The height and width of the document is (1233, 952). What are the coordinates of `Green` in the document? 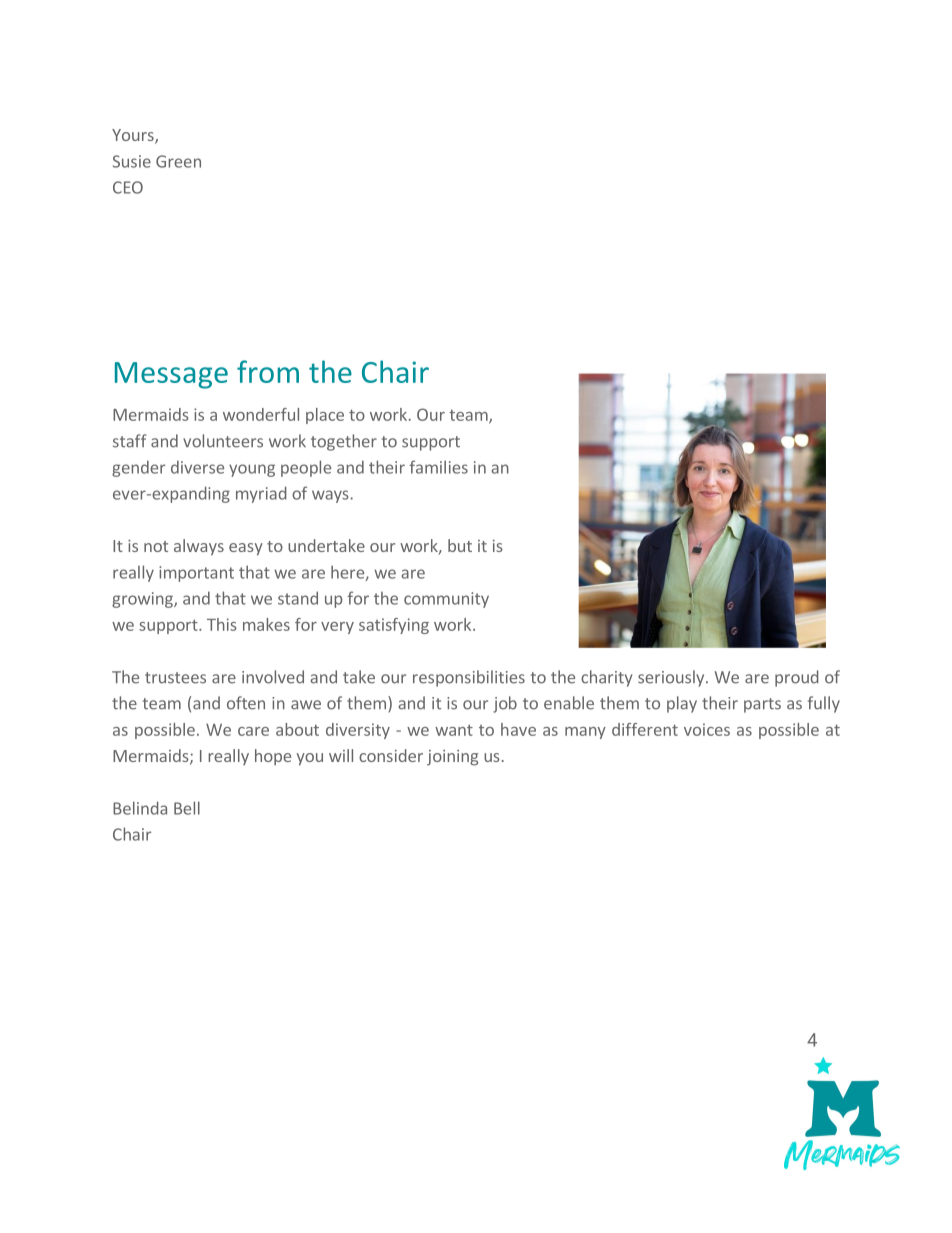 It's located at (178, 161).
